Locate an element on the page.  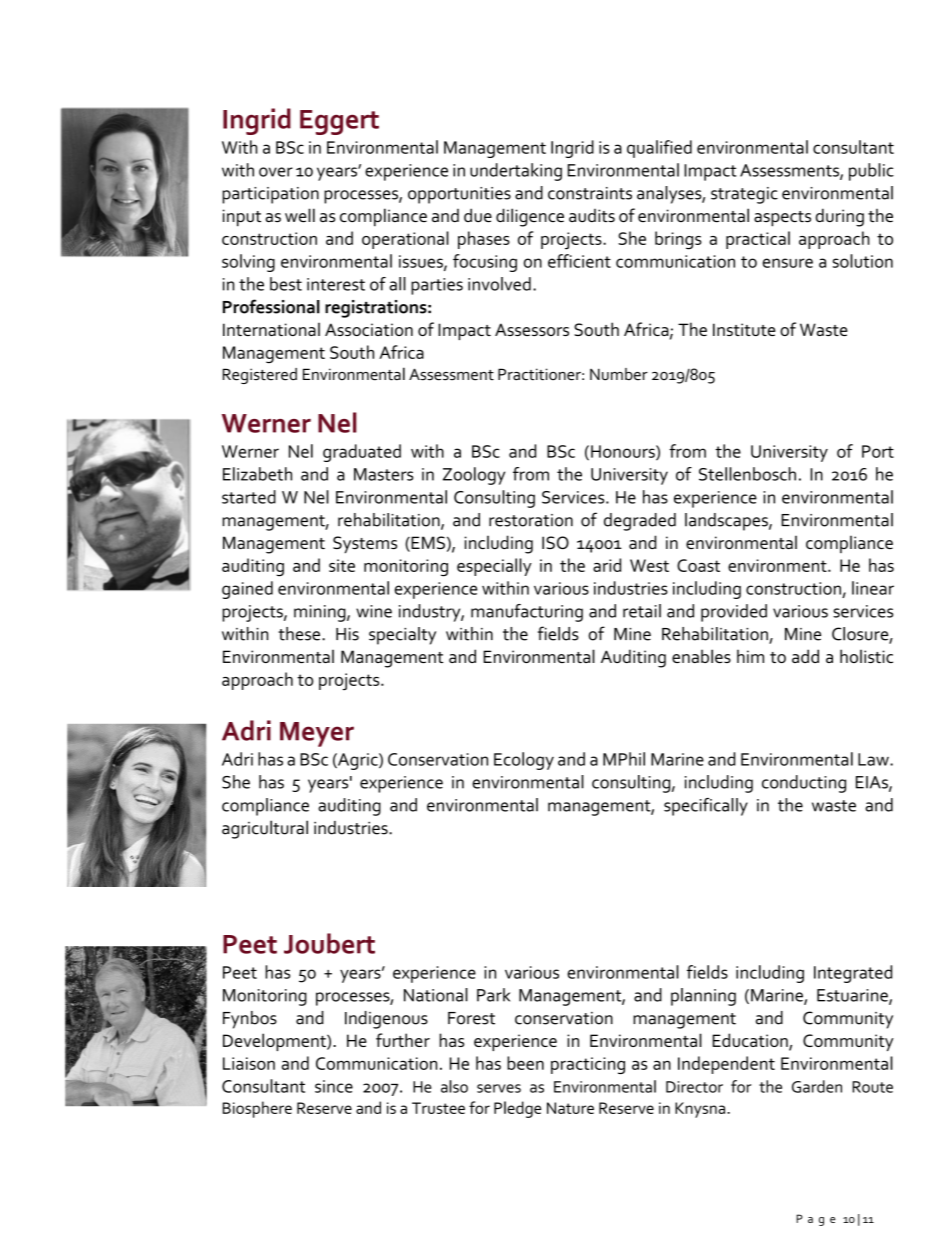
over is located at coordinates (276, 172).
